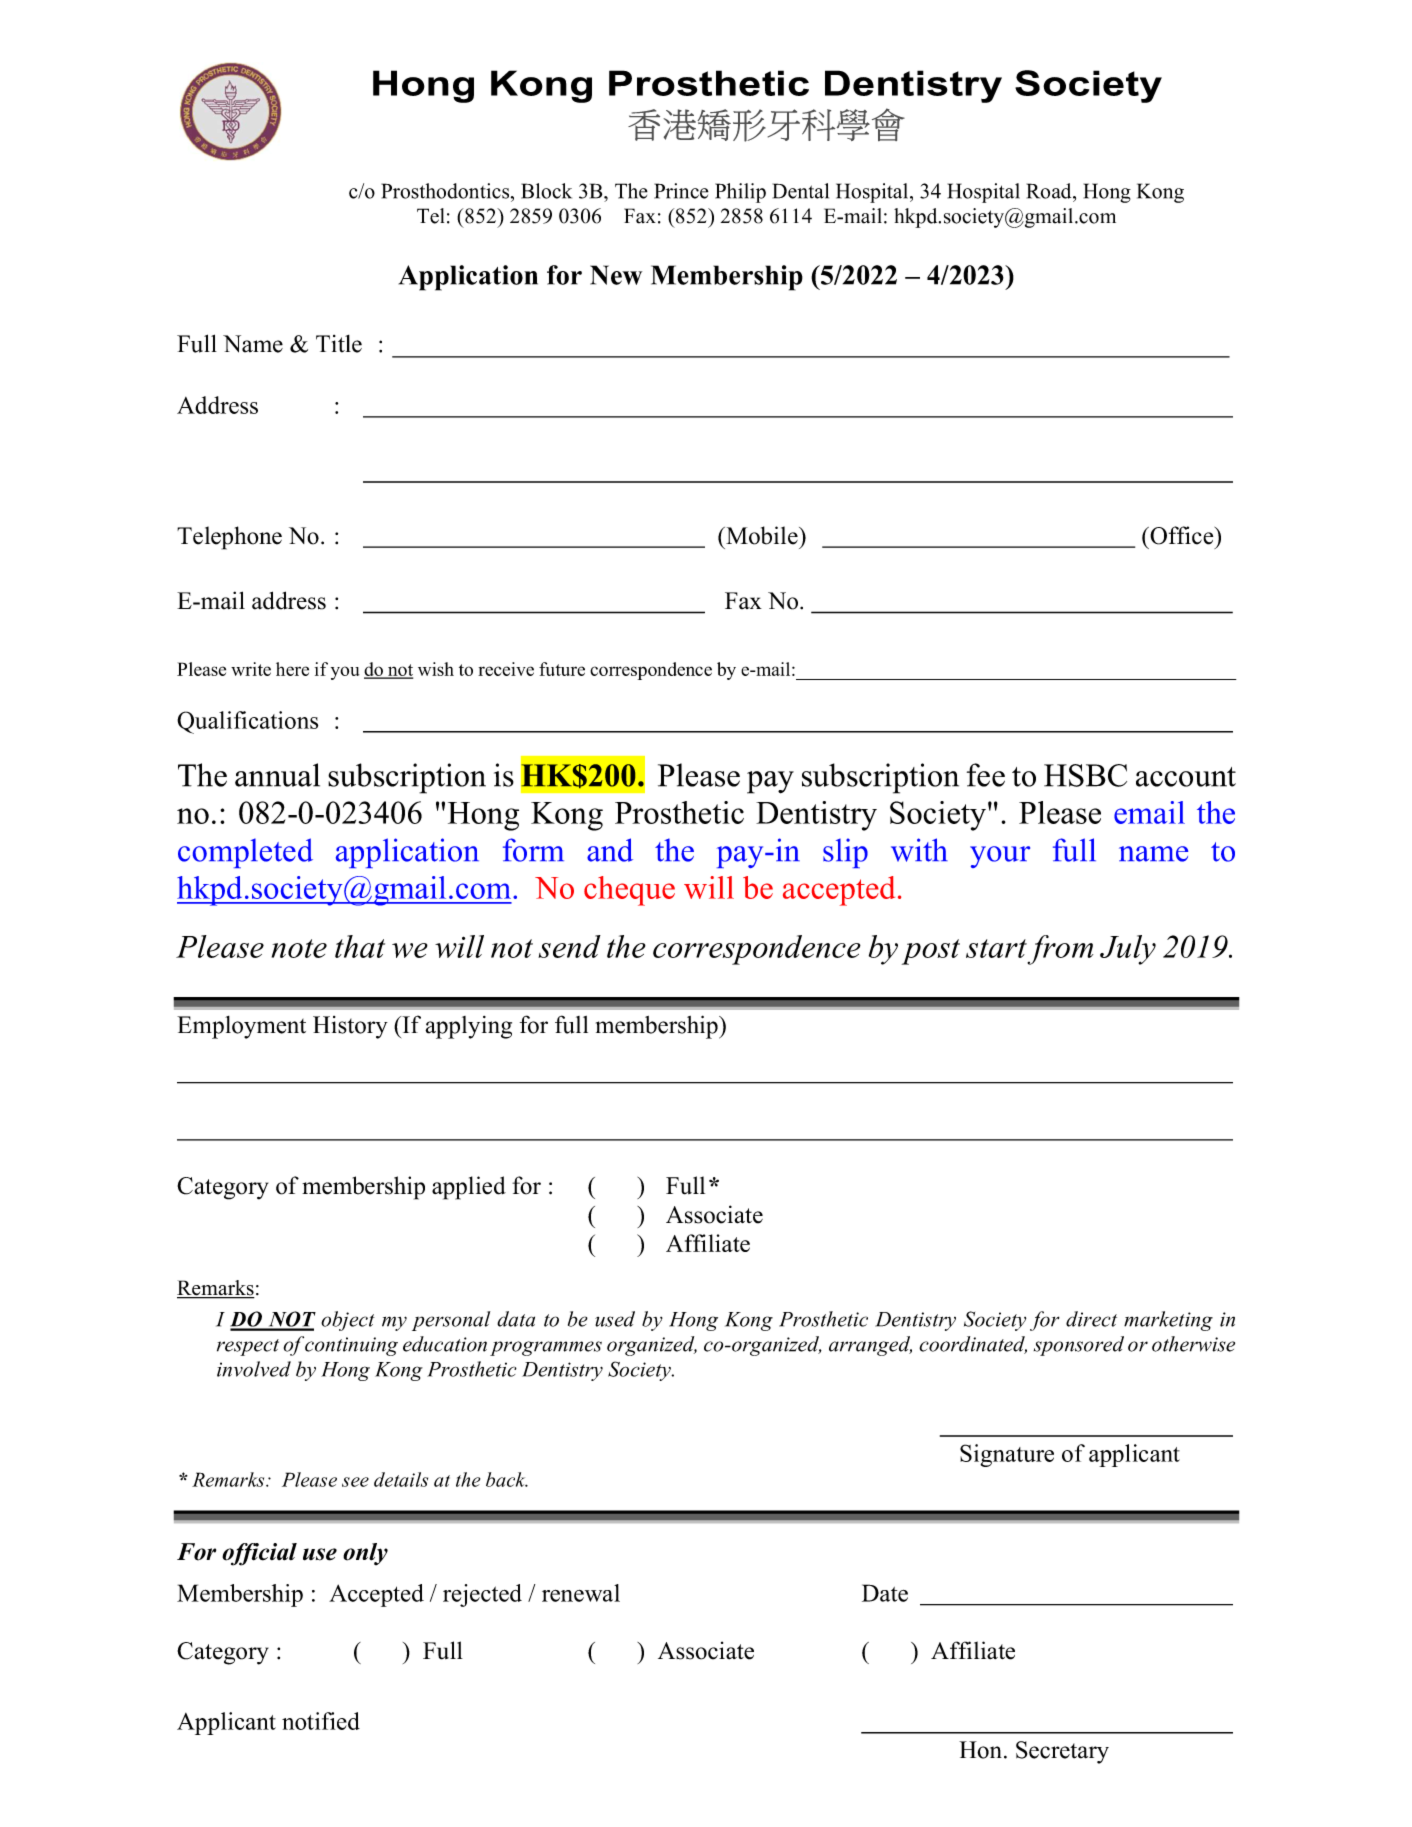 This image has height=1827, width=1412. Describe the element at coordinates (339, 344) in the image. I see `Title` at that location.
